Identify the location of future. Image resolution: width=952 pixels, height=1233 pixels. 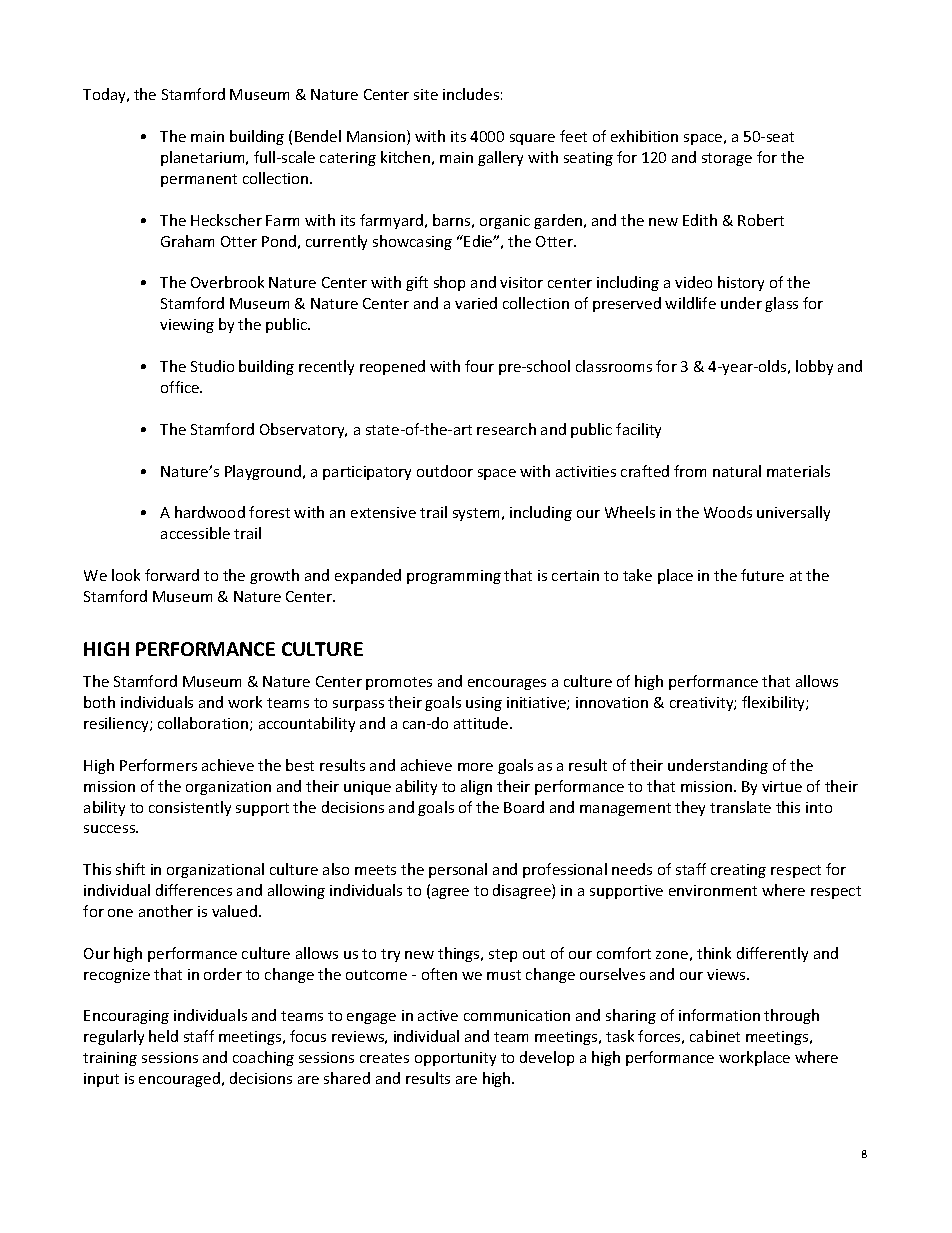
(762, 575).
